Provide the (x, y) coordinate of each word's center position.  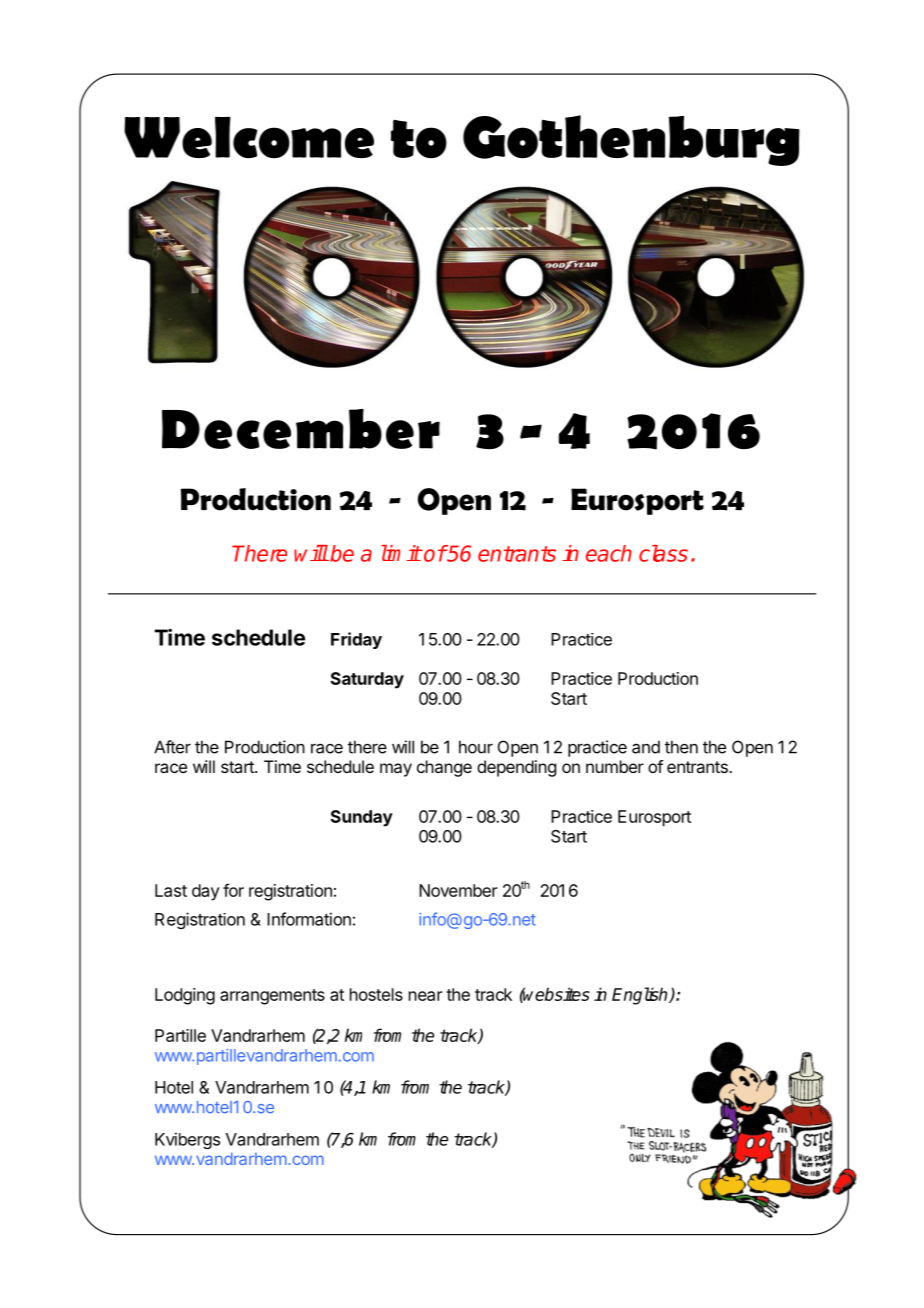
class (663, 553)
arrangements (272, 997)
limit (401, 553)
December (301, 429)
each (609, 553)
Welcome (249, 138)
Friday (356, 640)
